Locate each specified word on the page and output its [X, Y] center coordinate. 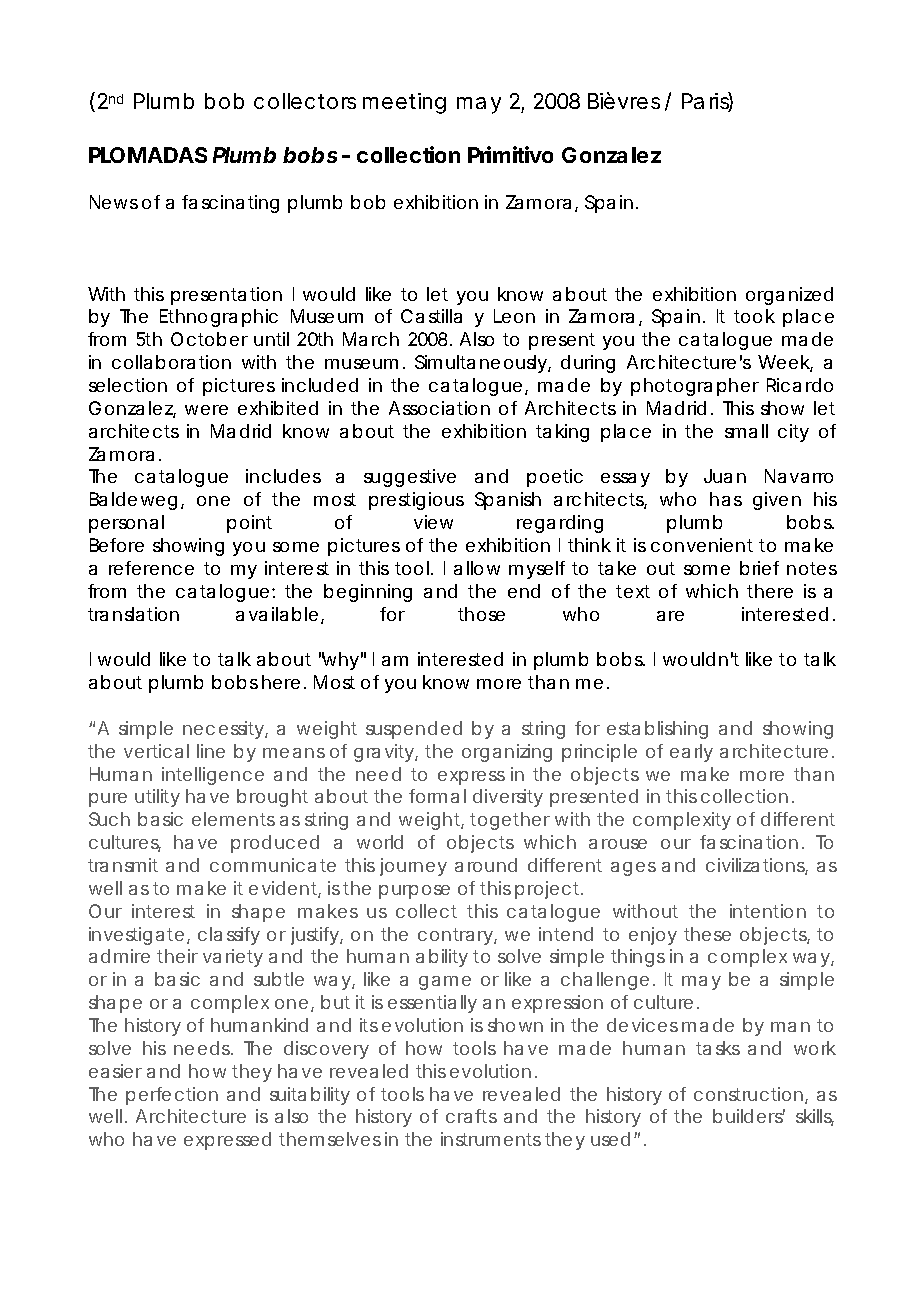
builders [749, 1116]
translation [133, 614]
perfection [172, 1096]
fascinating [230, 204]
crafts [471, 1116]
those [481, 614]
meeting [404, 103]
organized [789, 296]
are [670, 616]
